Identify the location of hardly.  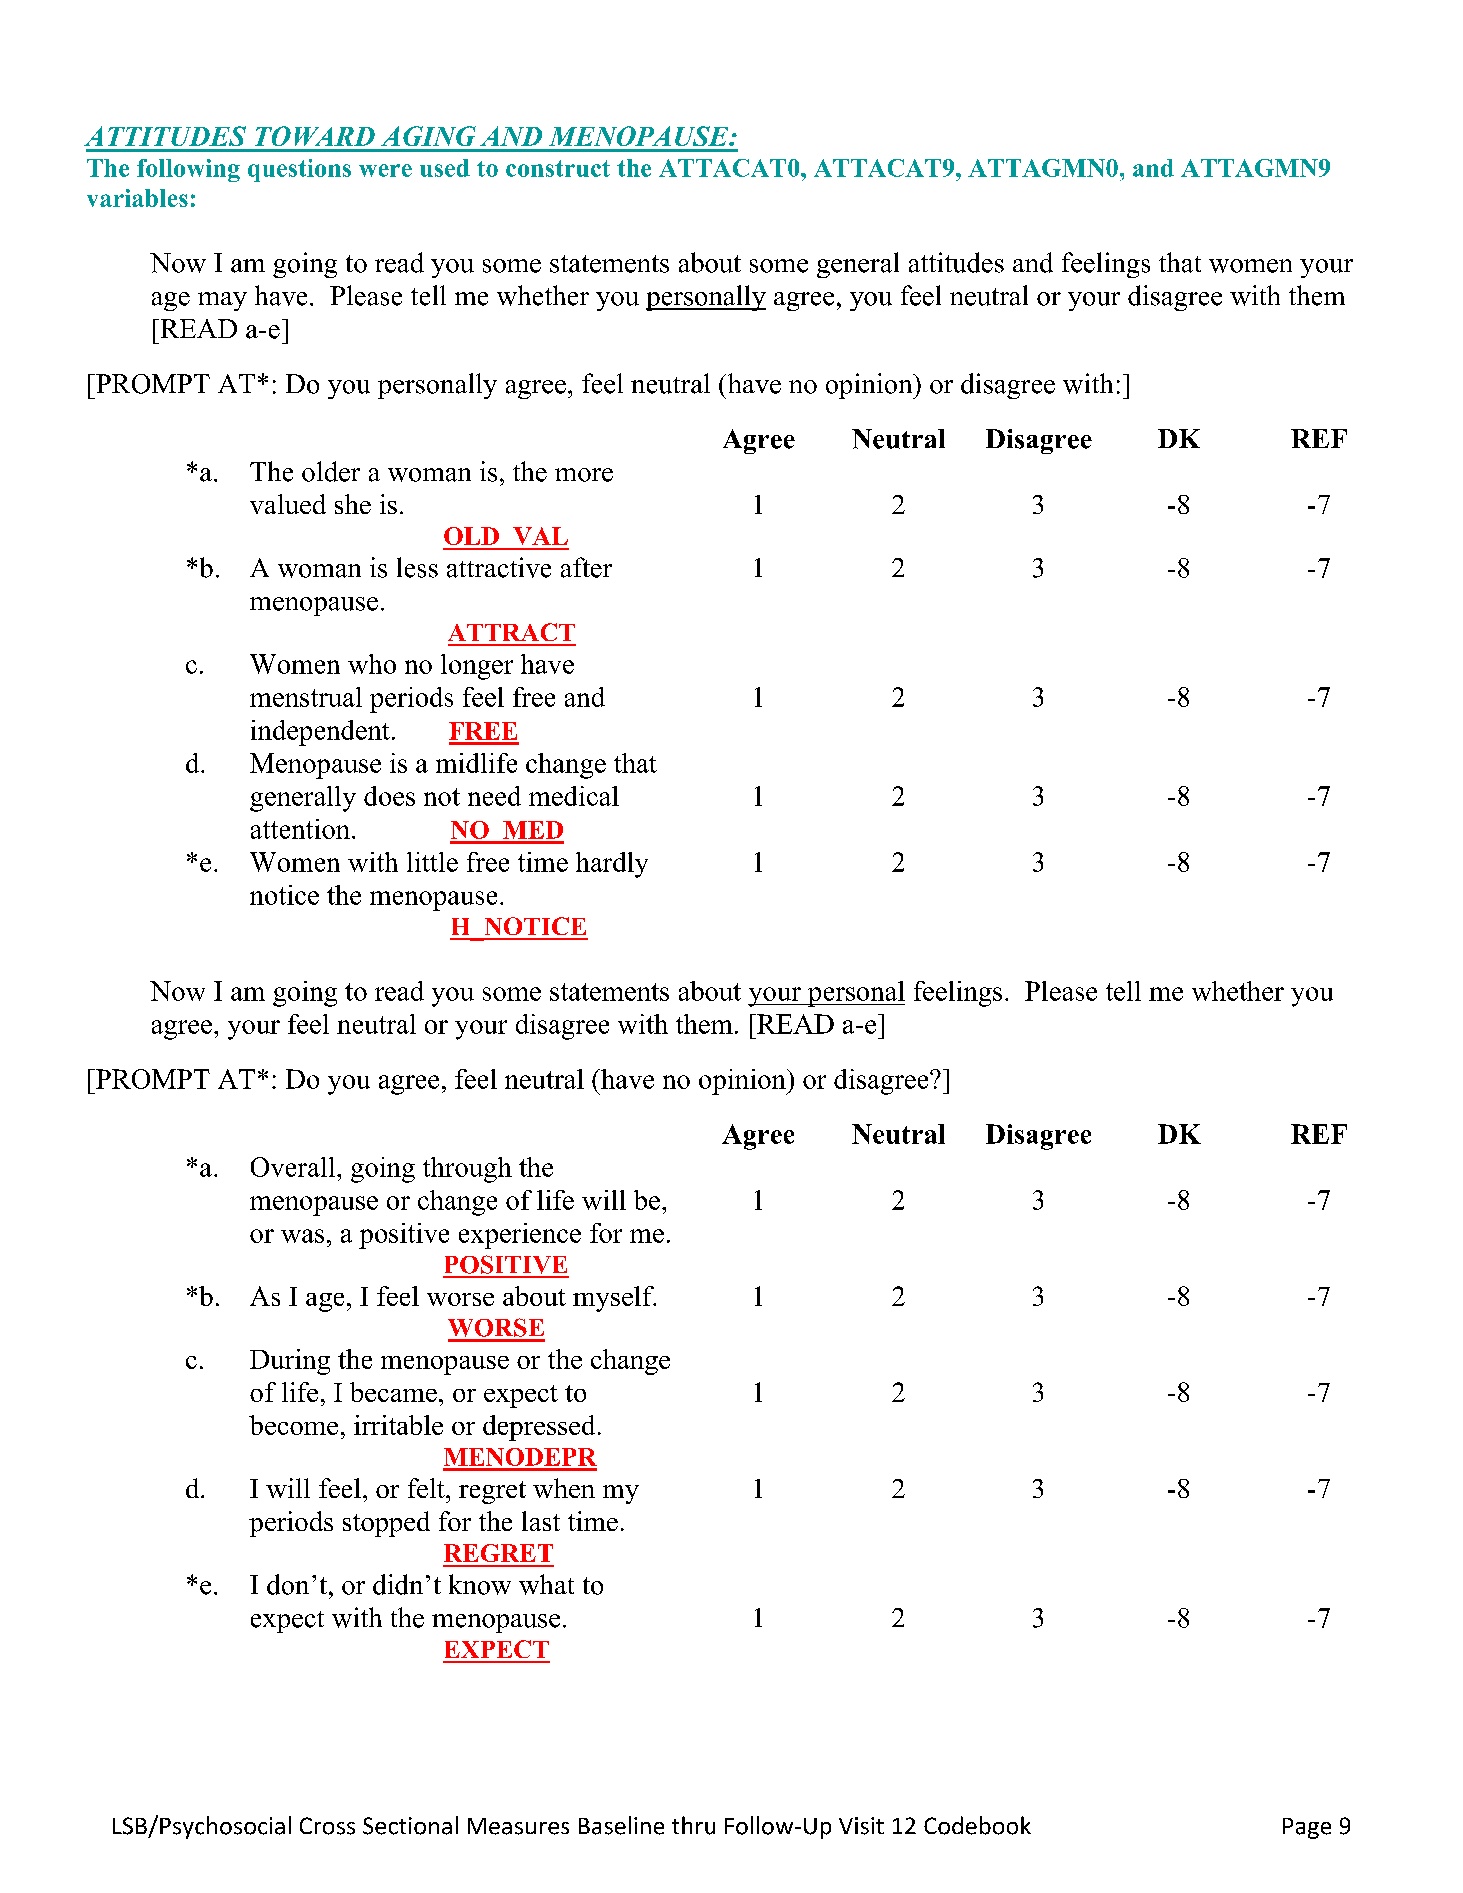
(612, 865).
